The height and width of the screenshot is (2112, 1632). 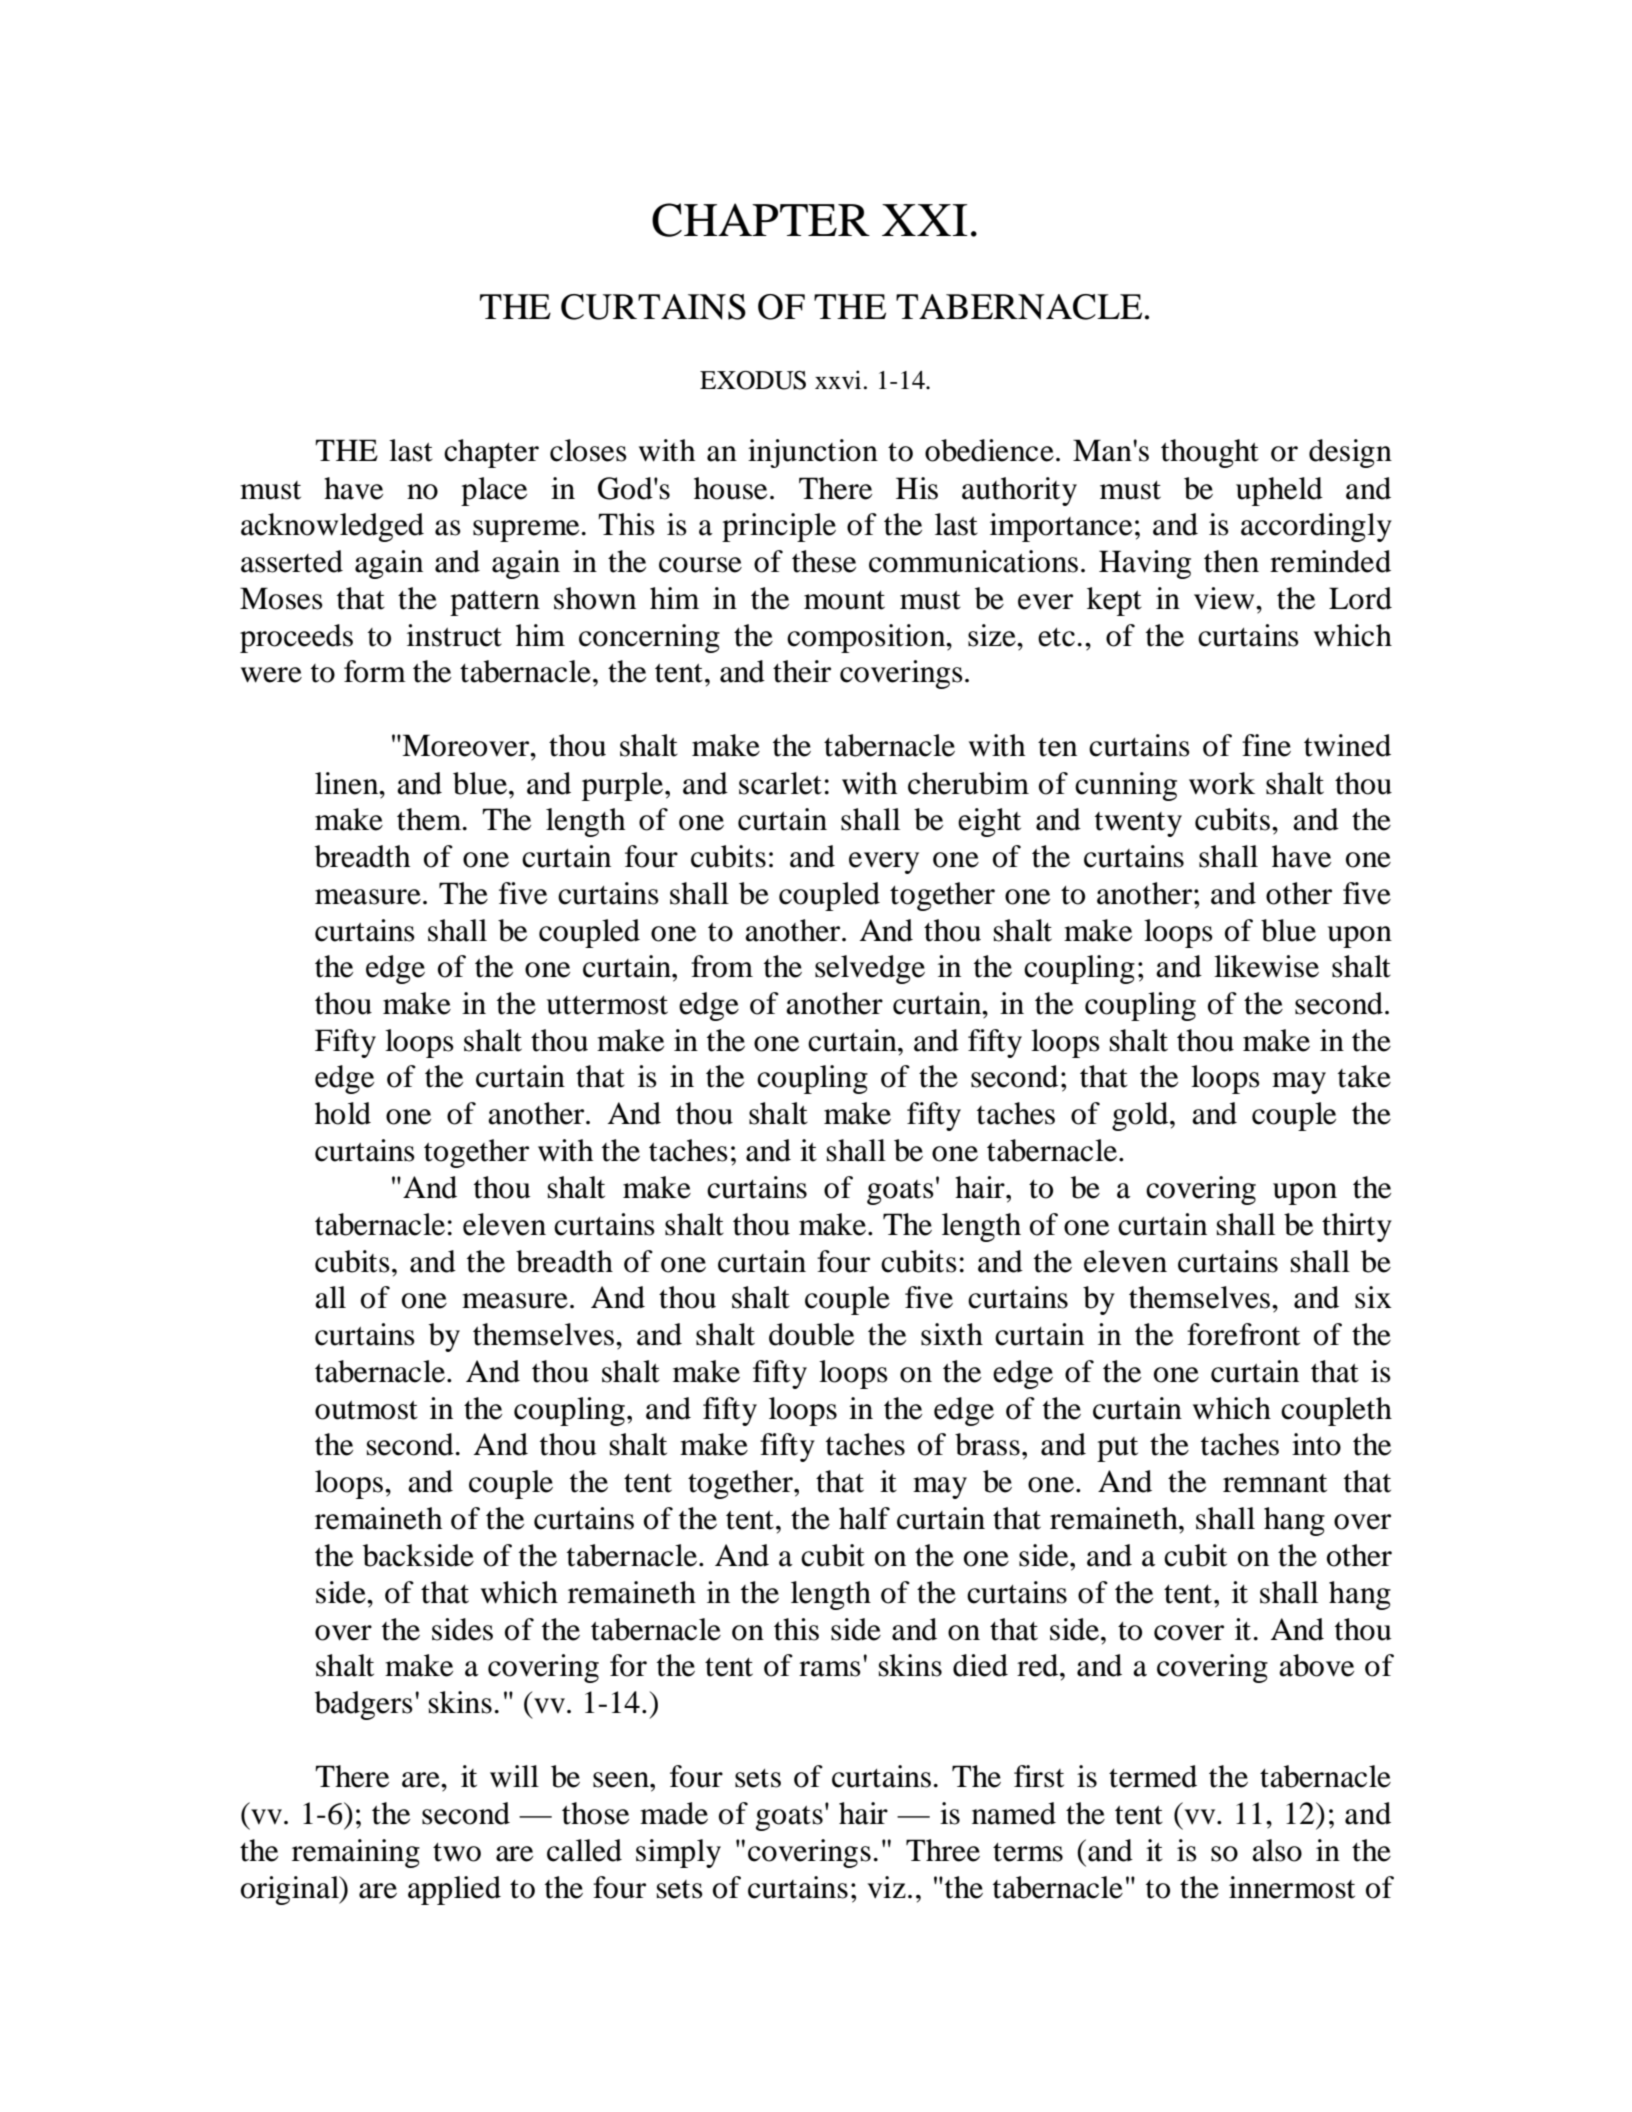 I want to click on closes, so click(x=588, y=450).
